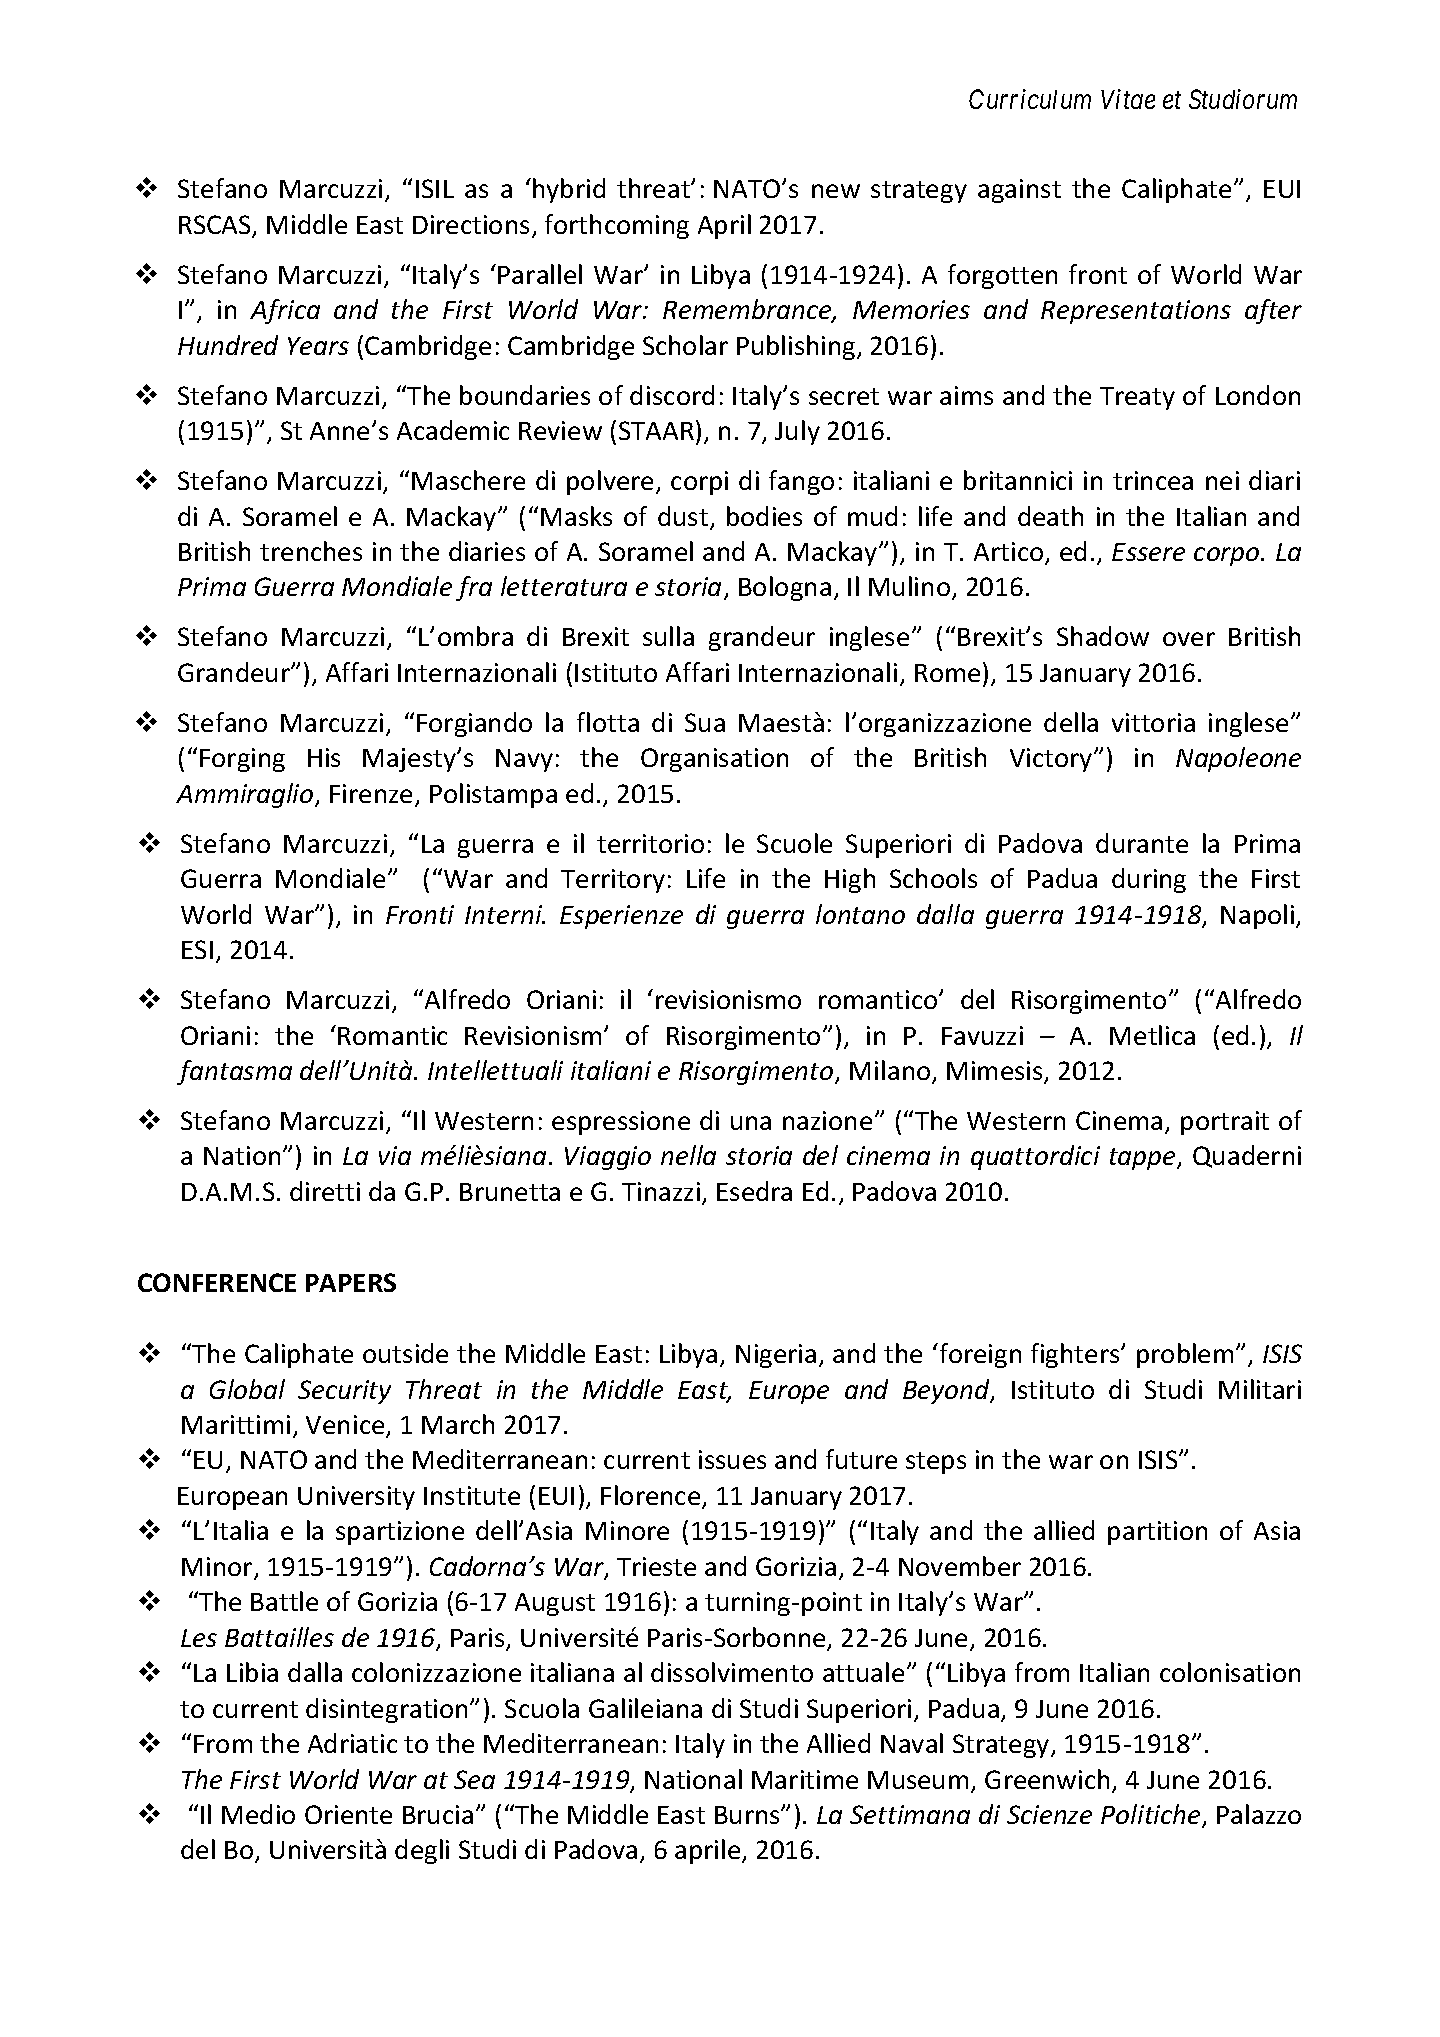 Image resolution: width=1440 pixels, height=2037 pixels. I want to click on new, so click(836, 191).
